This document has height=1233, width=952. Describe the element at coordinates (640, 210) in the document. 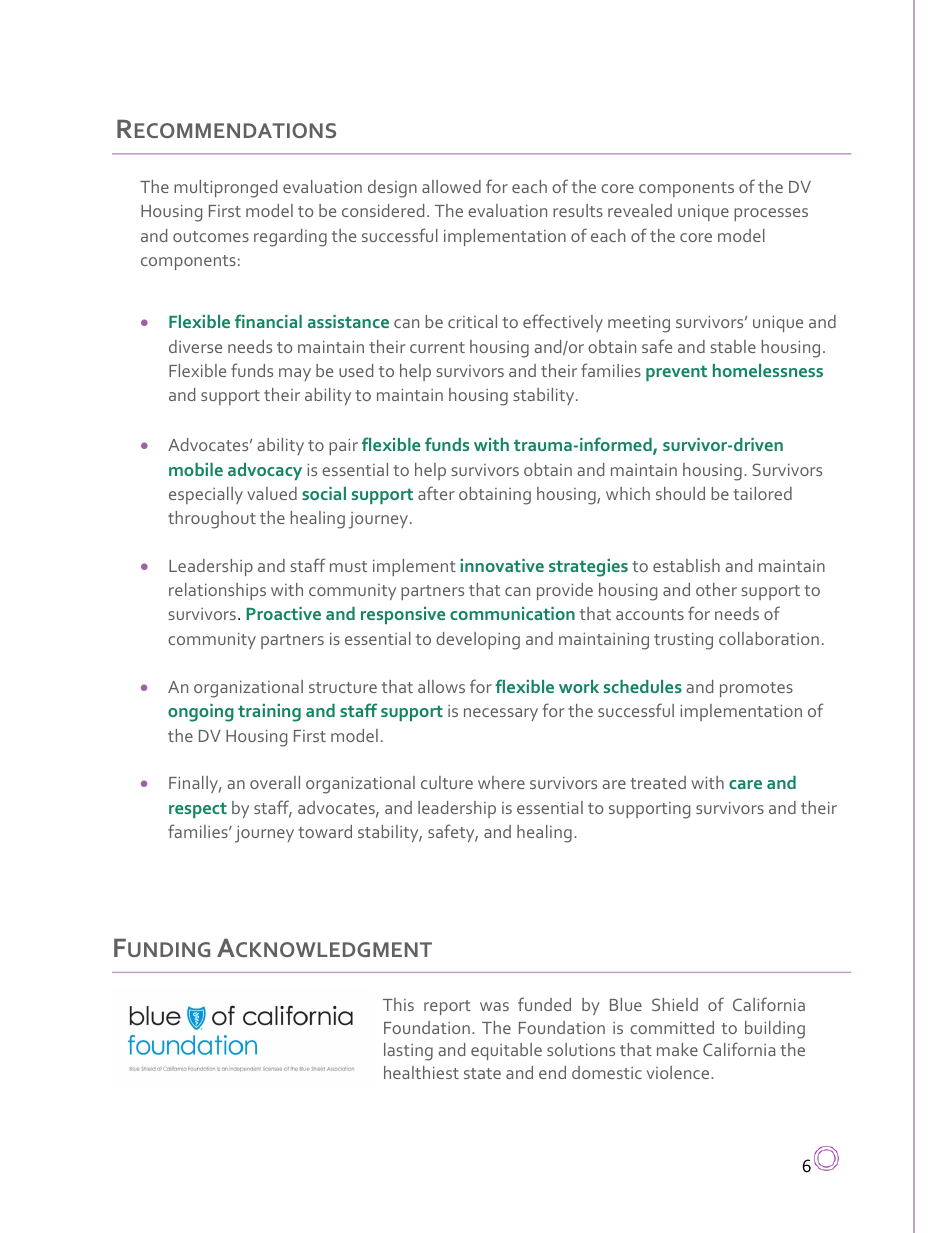

I see `revealed` at that location.
